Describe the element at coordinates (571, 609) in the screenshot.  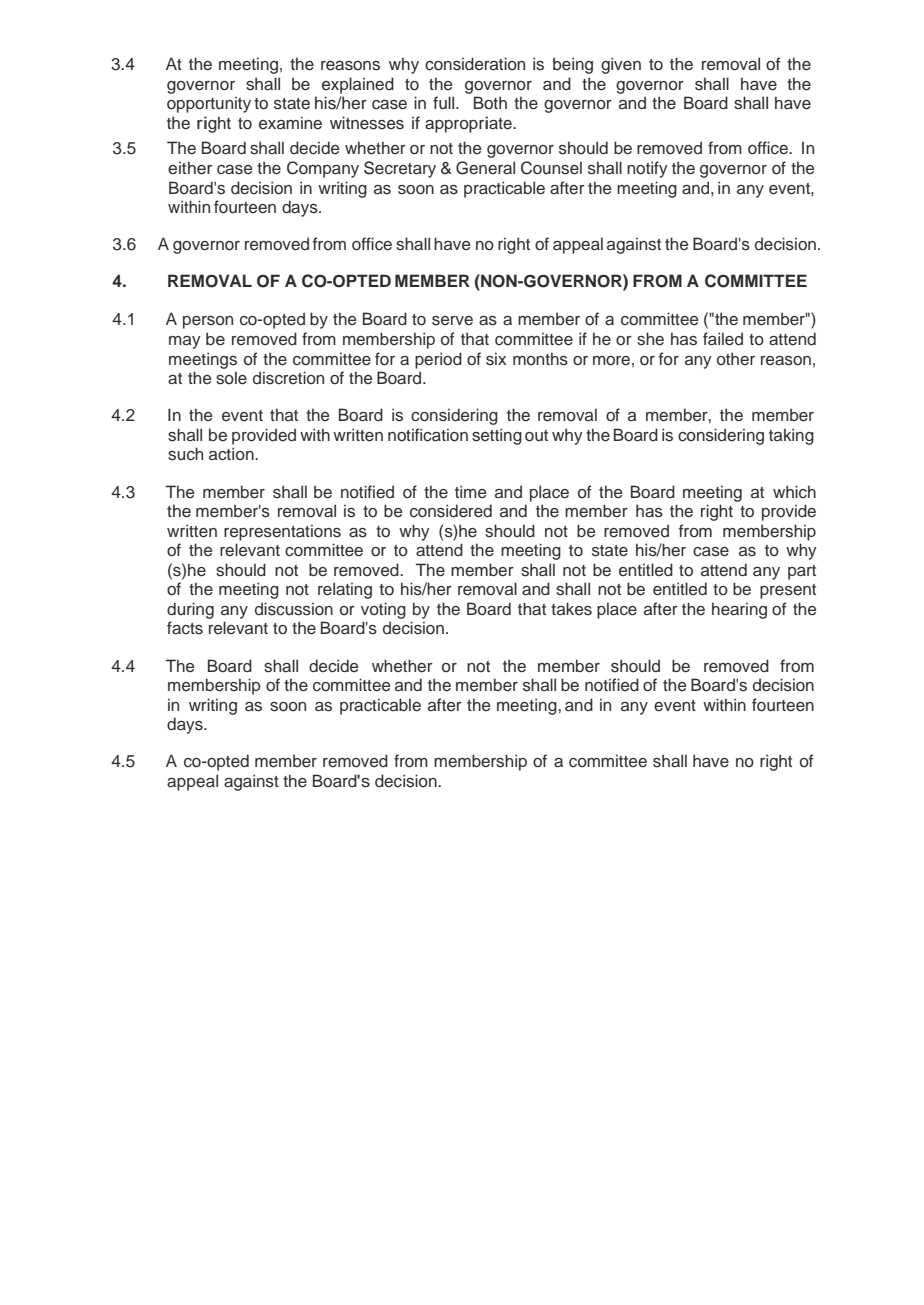
I see `takes` at that location.
